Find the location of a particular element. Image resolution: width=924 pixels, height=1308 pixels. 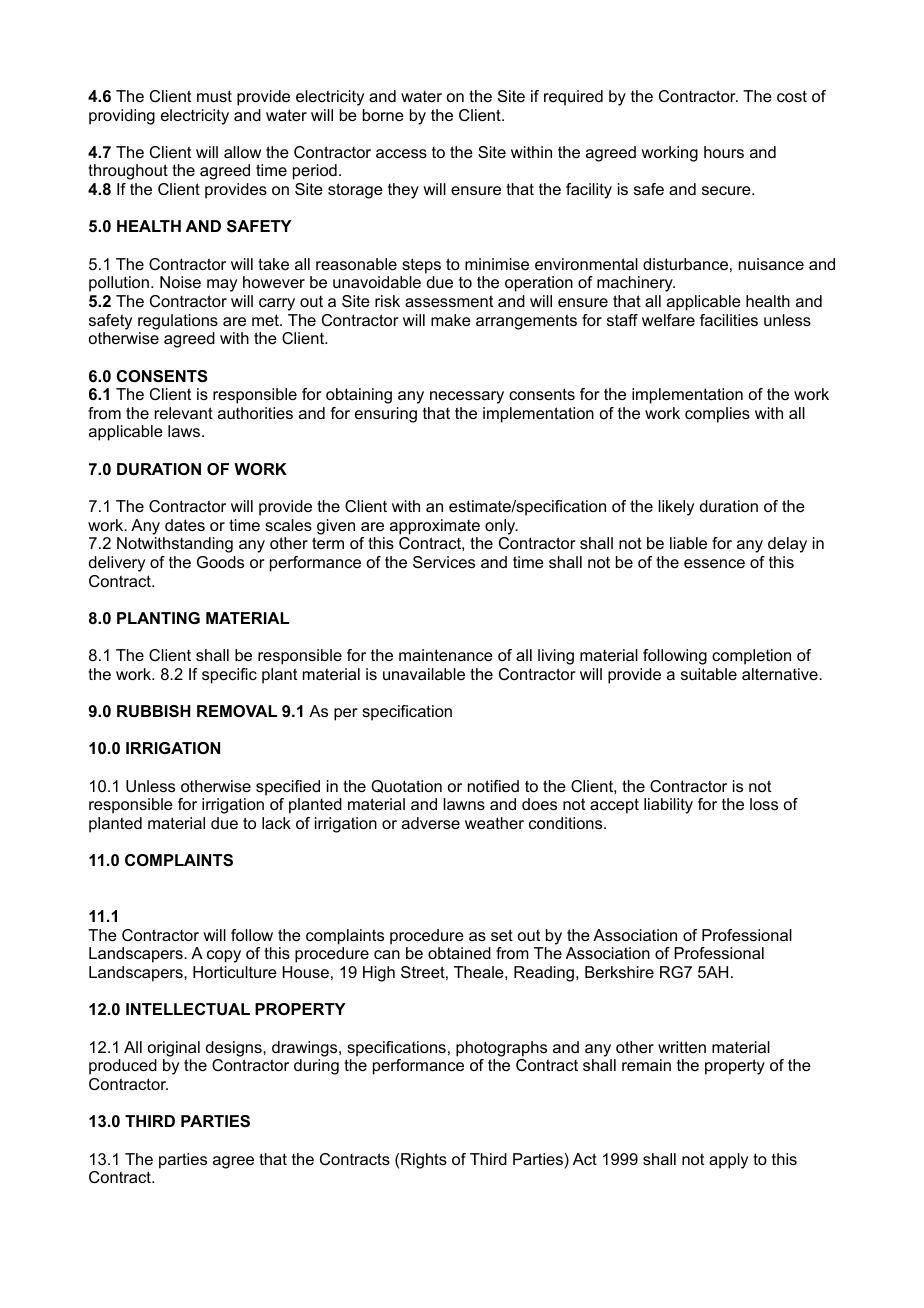

original is located at coordinates (174, 1049).
